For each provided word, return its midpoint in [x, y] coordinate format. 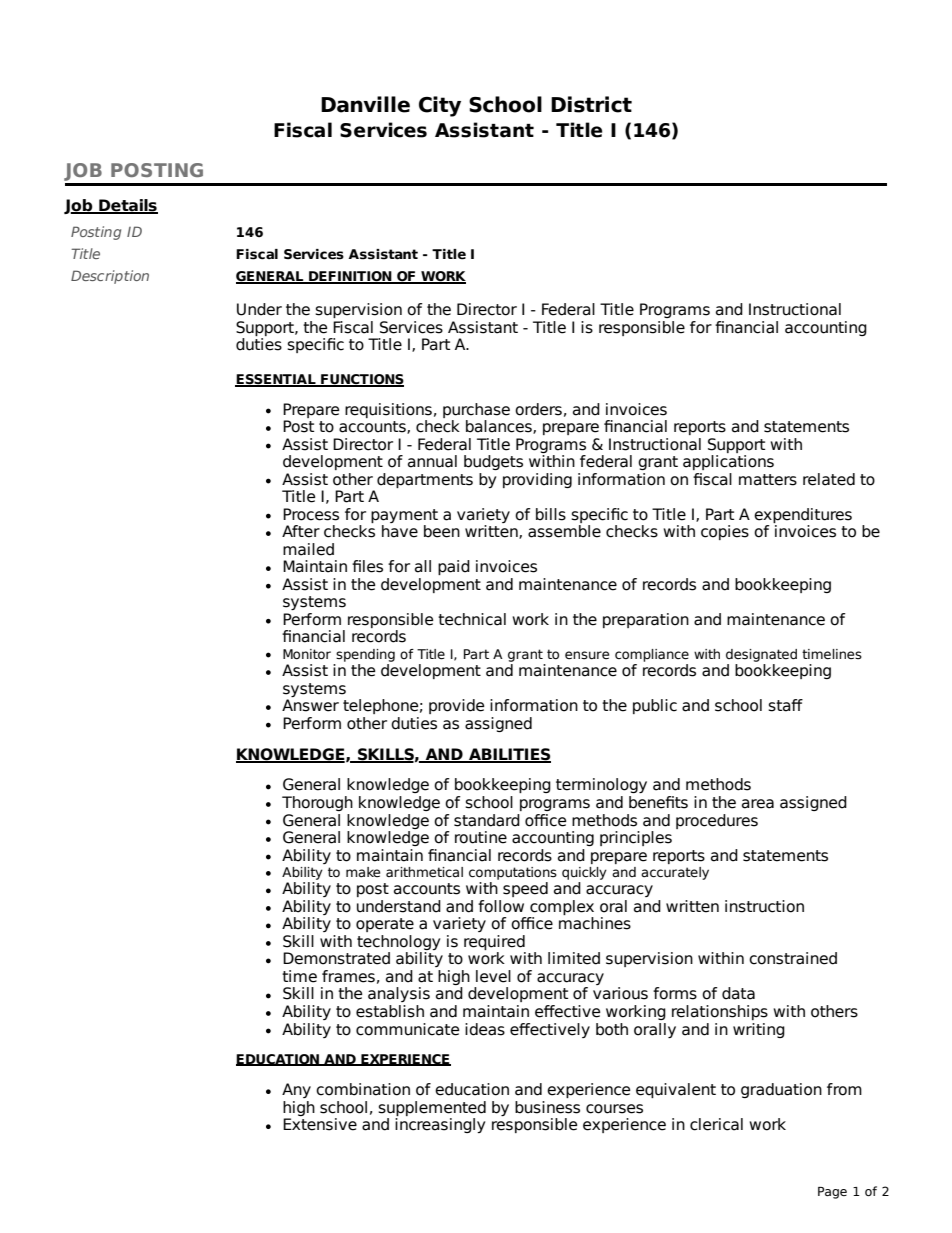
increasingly [440, 1125]
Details [127, 206]
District [591, 104]
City [440, 106]
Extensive [320, 1124]
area [758, 804]
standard [487, 820]
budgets [493, 462]
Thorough [317, 803]
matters [768, 480]
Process [311, 514]
